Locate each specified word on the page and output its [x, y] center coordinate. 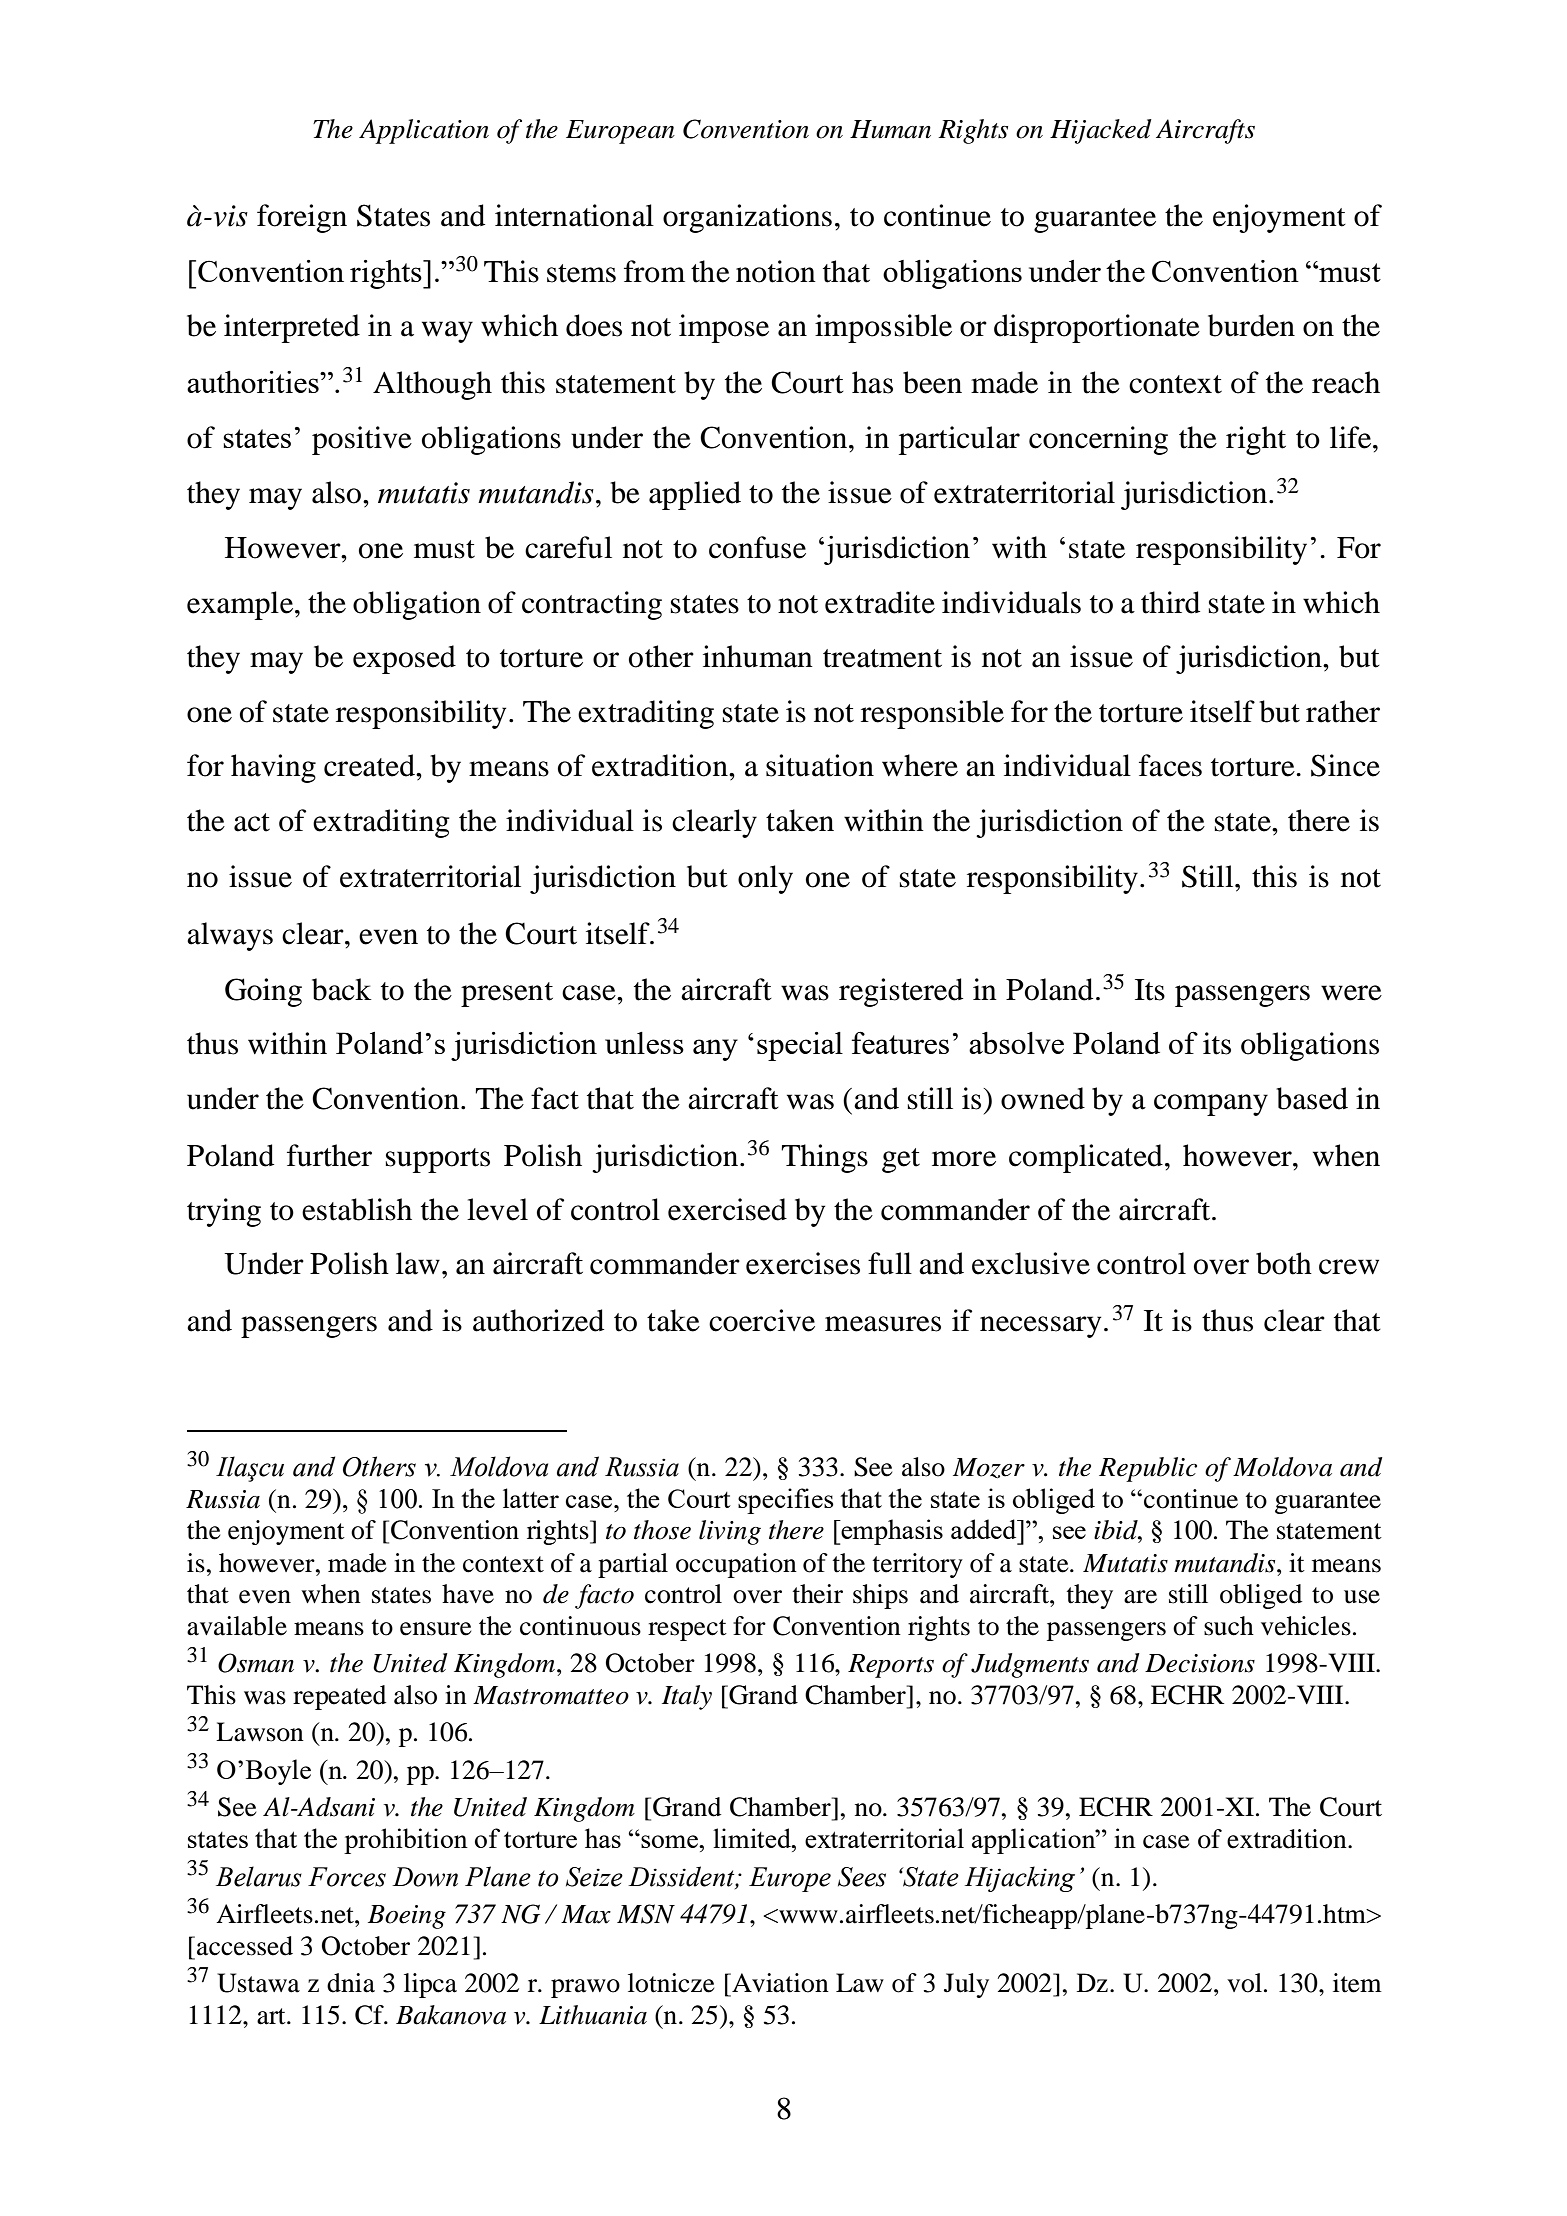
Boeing [407, 1917]
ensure [435, 1629]
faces [1170, 765]
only [765, 879]
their [818, 1594]
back [341, 989]
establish [357, 1209]
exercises [803, 1263]
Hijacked [1101, 131]
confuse [757, 547]
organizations [747, 218]
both [1284, 1263]
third [1170, 602]
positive [362, 440]
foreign [302, 218]
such [1229, 1626]
